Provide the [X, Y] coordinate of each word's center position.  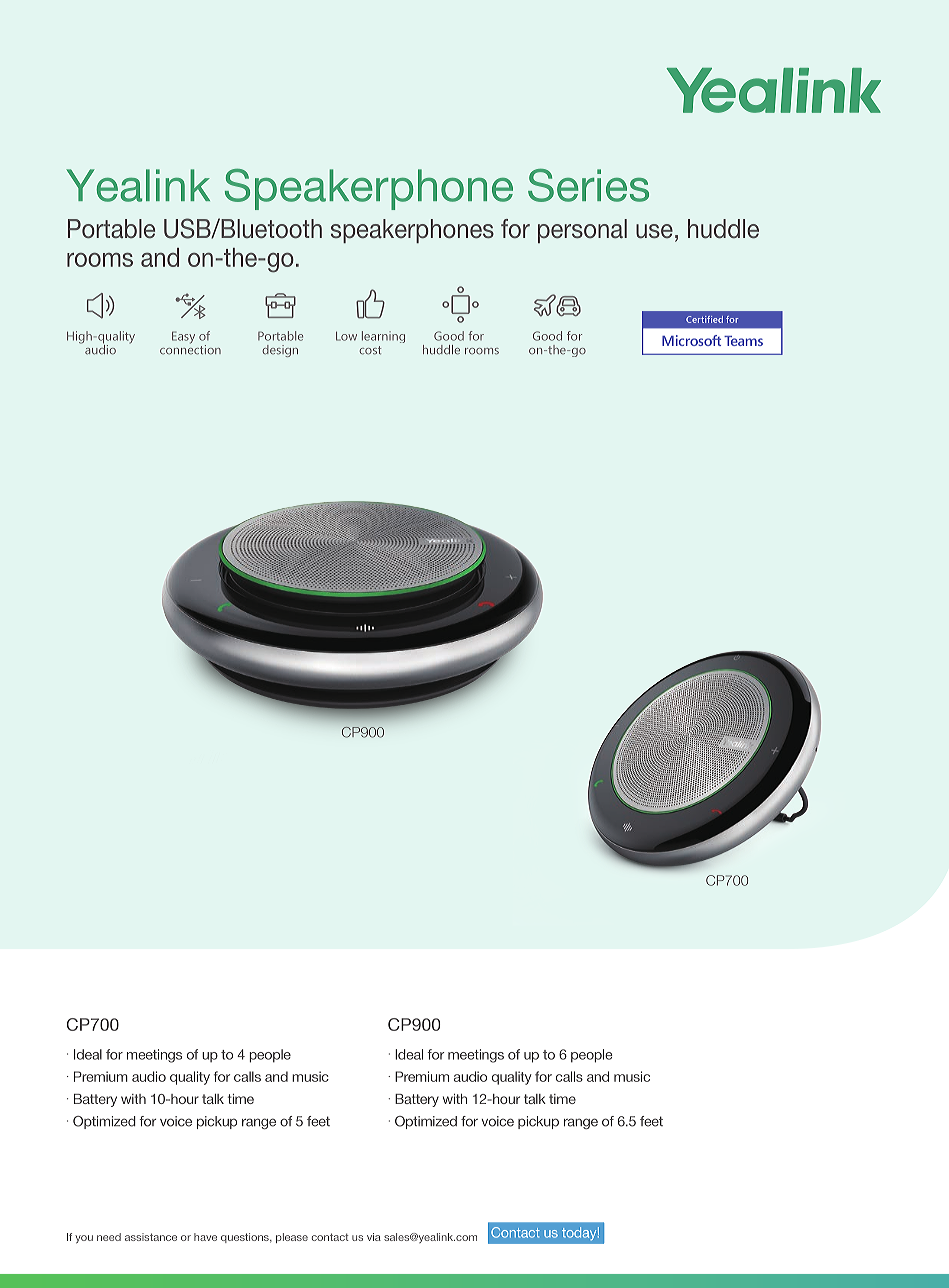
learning [383, 337]
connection [190, 348]
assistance [151, 1237]
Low [346, 336]
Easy [183, 337]
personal [582, 231]
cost [370, 350]
